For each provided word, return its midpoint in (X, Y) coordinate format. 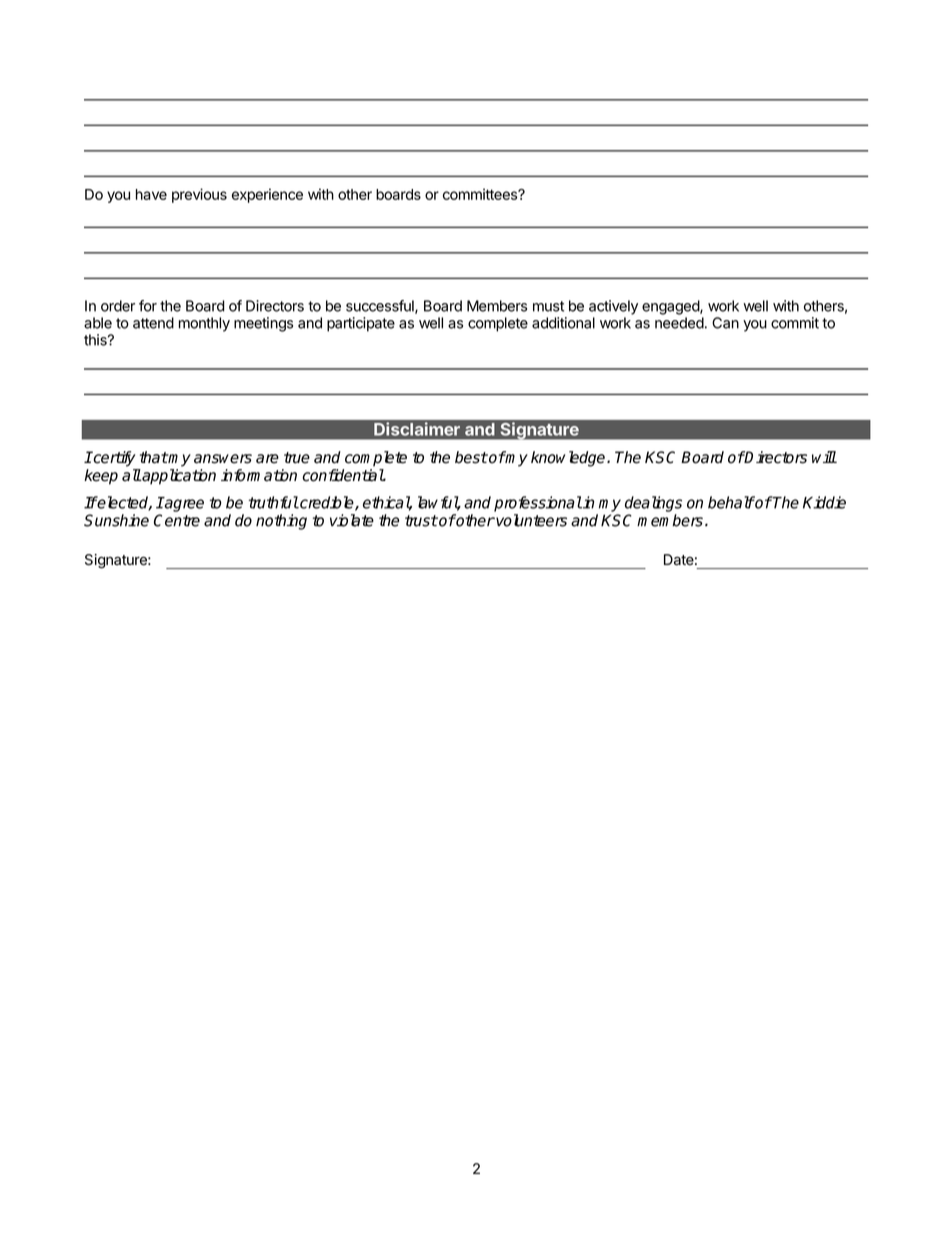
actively (613, 307)
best (471, 457)
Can (725, 323)
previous (199, 195)
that (154, 457)
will (824, 457)
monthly (204, 324)
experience (267, 195)
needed (679, 323)
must (548, 306)
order (118, 306)
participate (361, 324)
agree (183, 504)
